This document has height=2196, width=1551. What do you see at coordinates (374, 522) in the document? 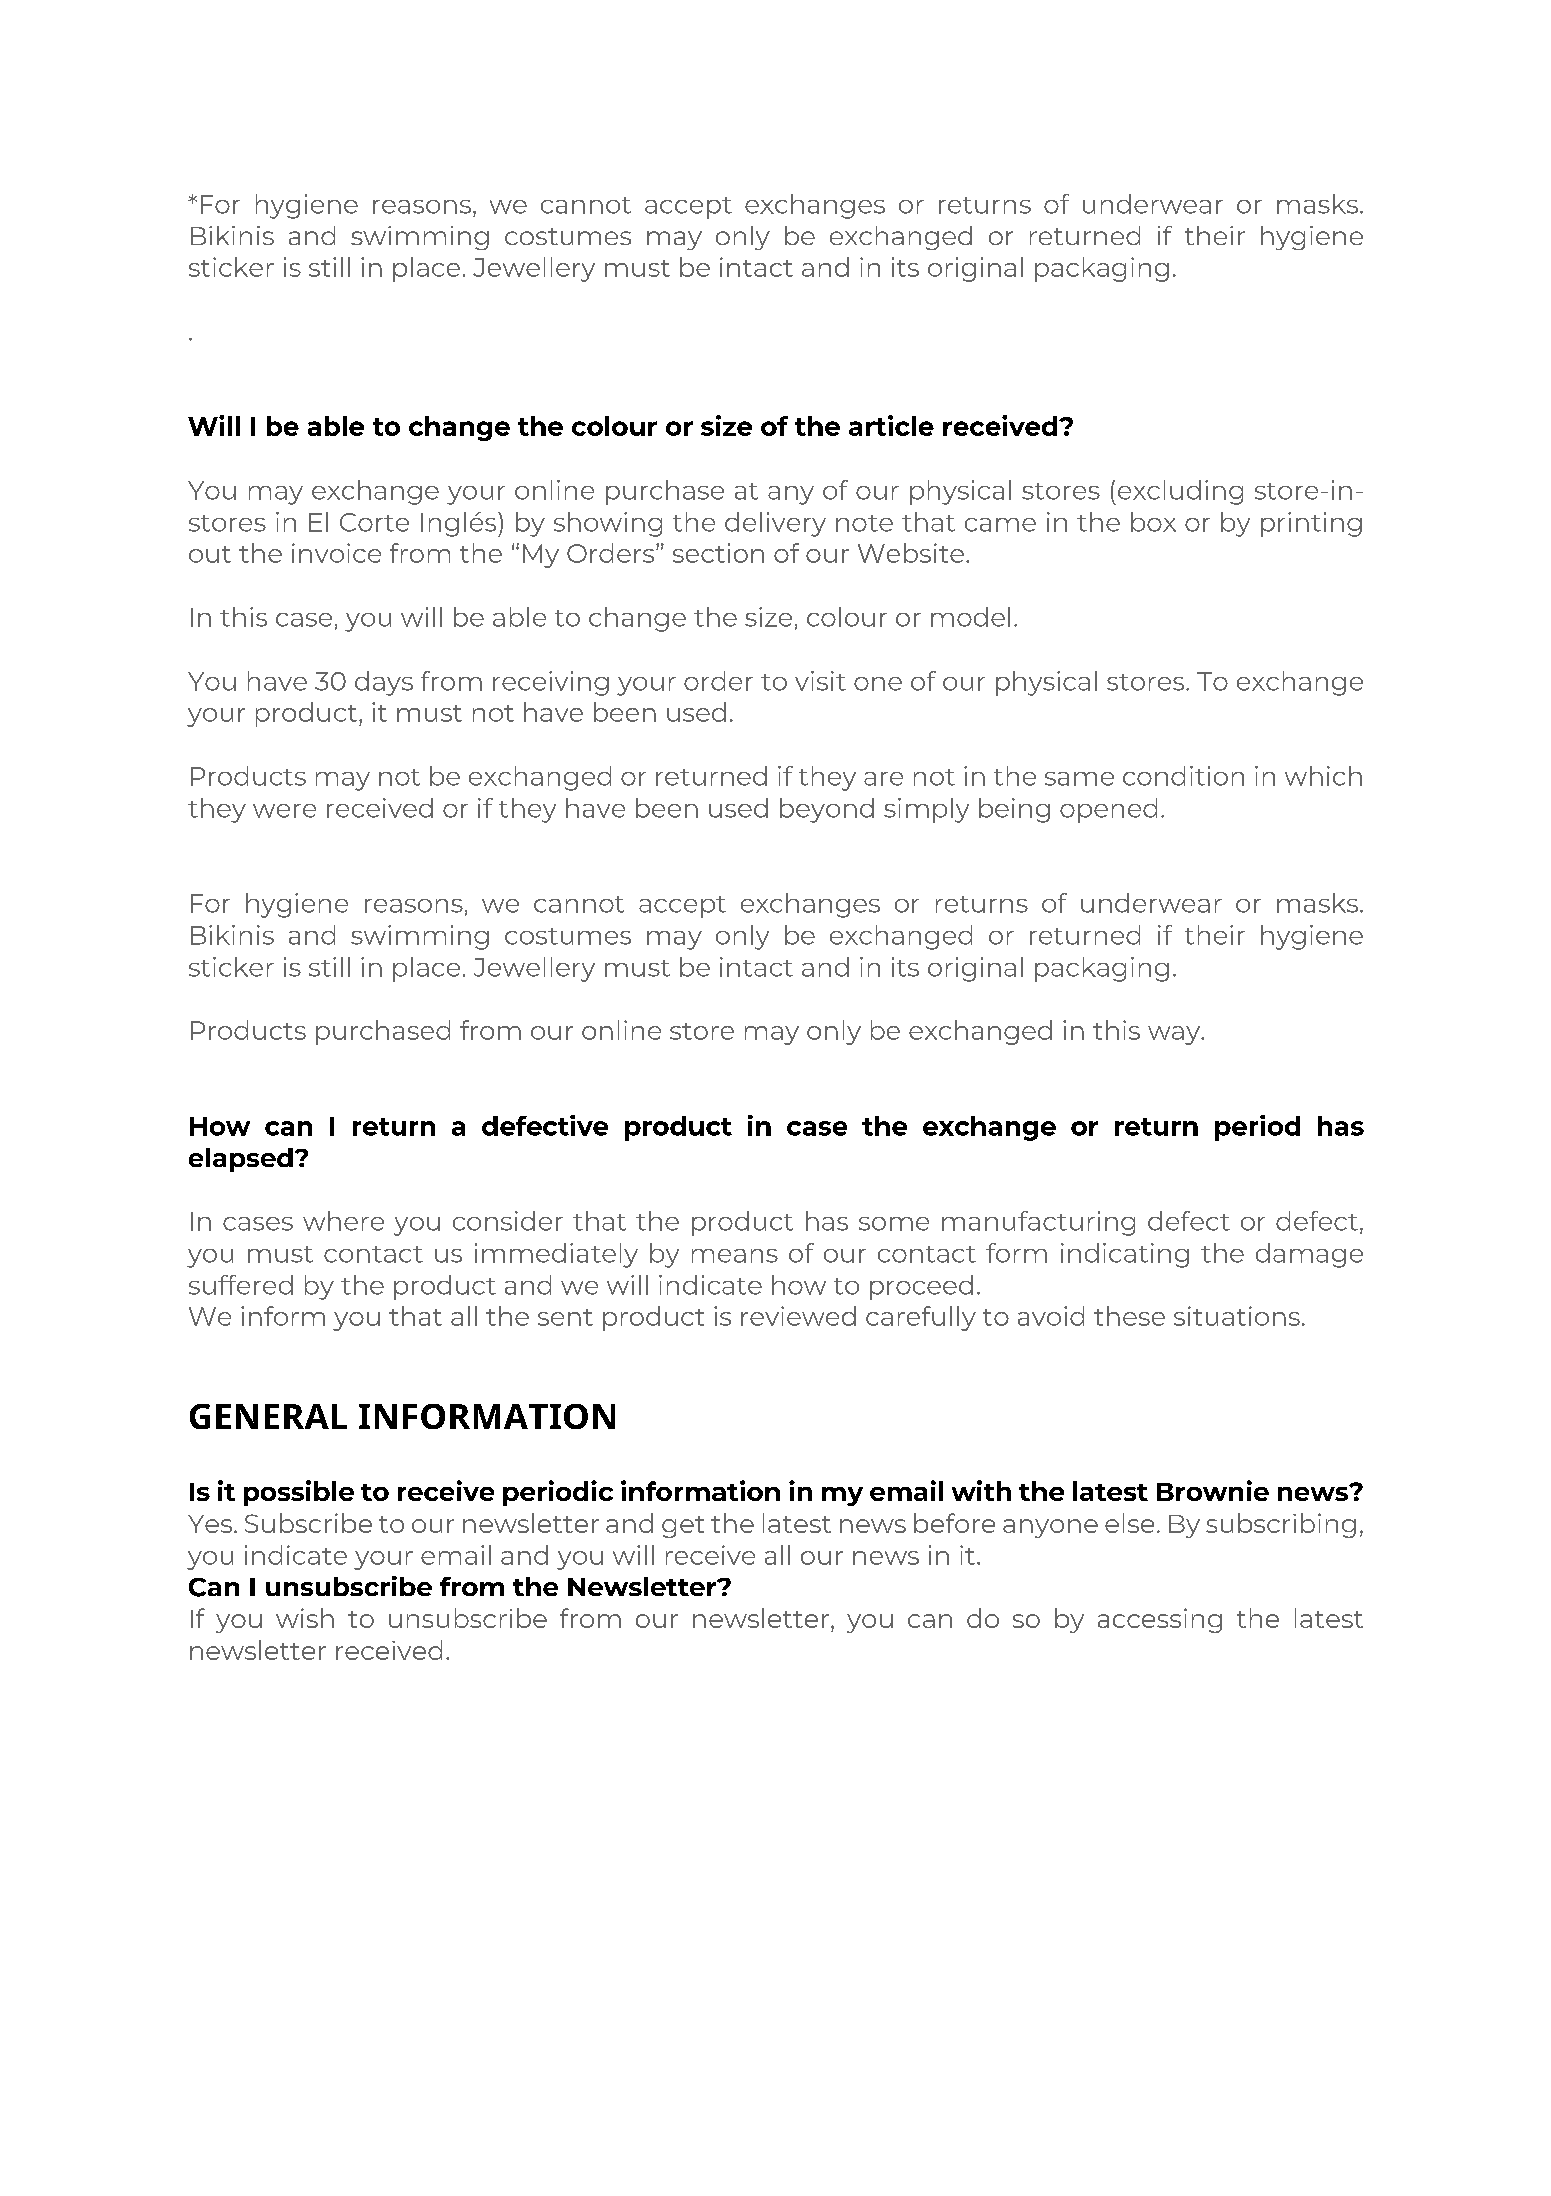
I see `Corte` at bounding box center [374, 522].
